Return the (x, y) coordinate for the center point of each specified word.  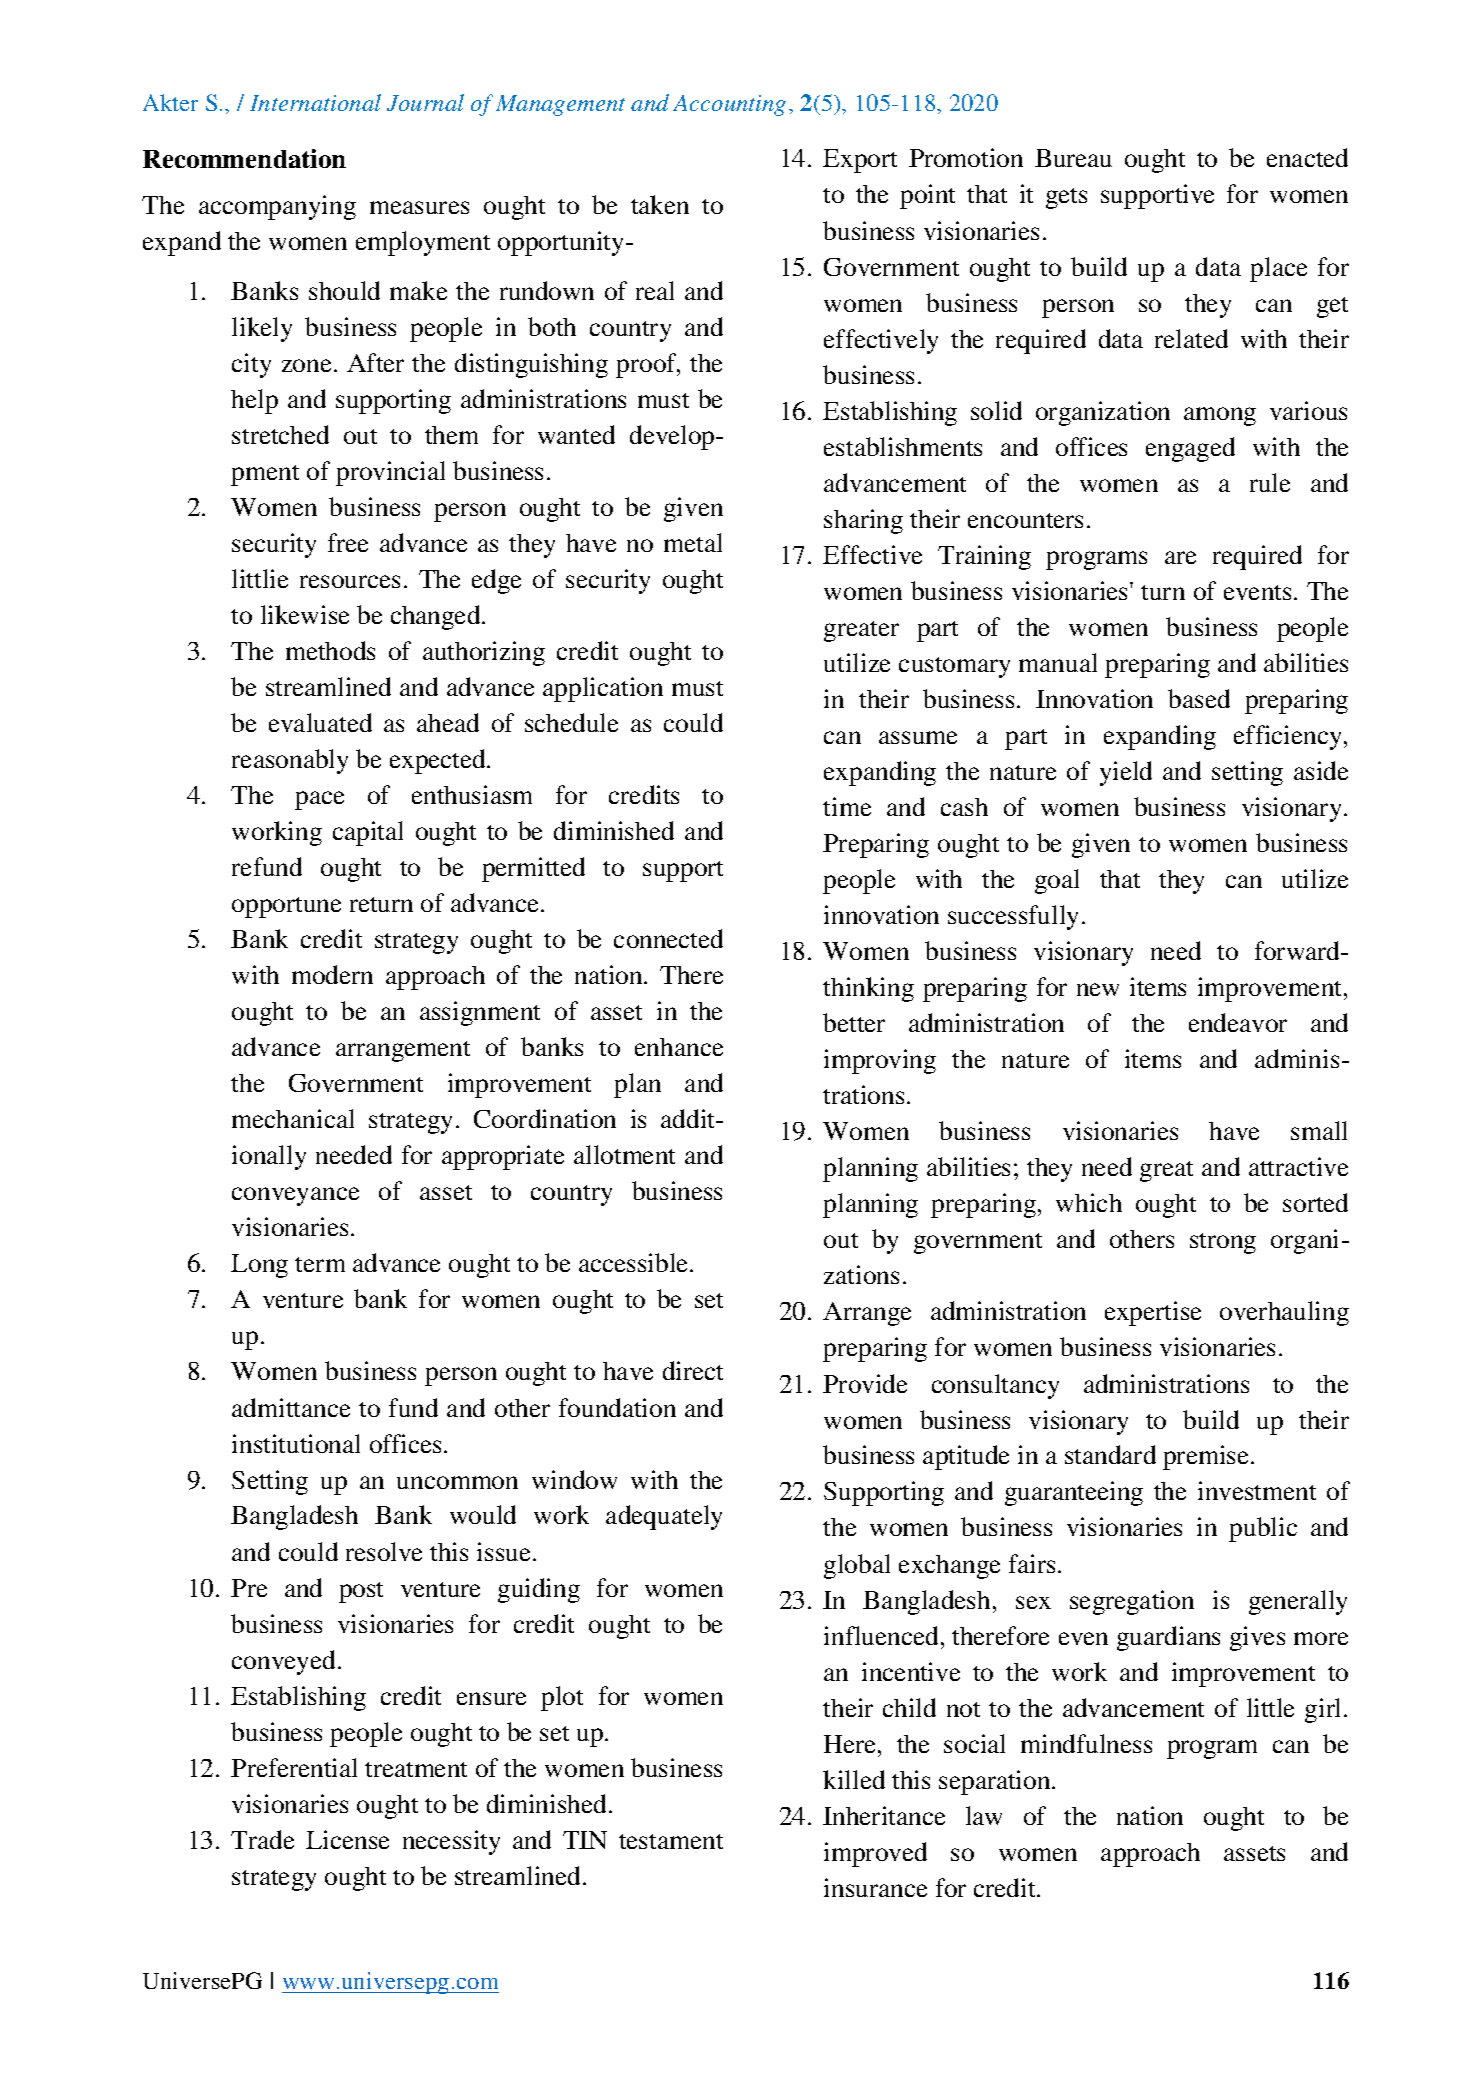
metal (693, 542)
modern (332, 974)
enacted (1307, 157)
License (347, 1839)
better (854, 1022)
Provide (865, 1383)
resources (350, 581)
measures (419, 207)
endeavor (1238, 1022)
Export (860, 161)
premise (1207, 1457)
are (1180, 557)
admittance (291, 1407)
